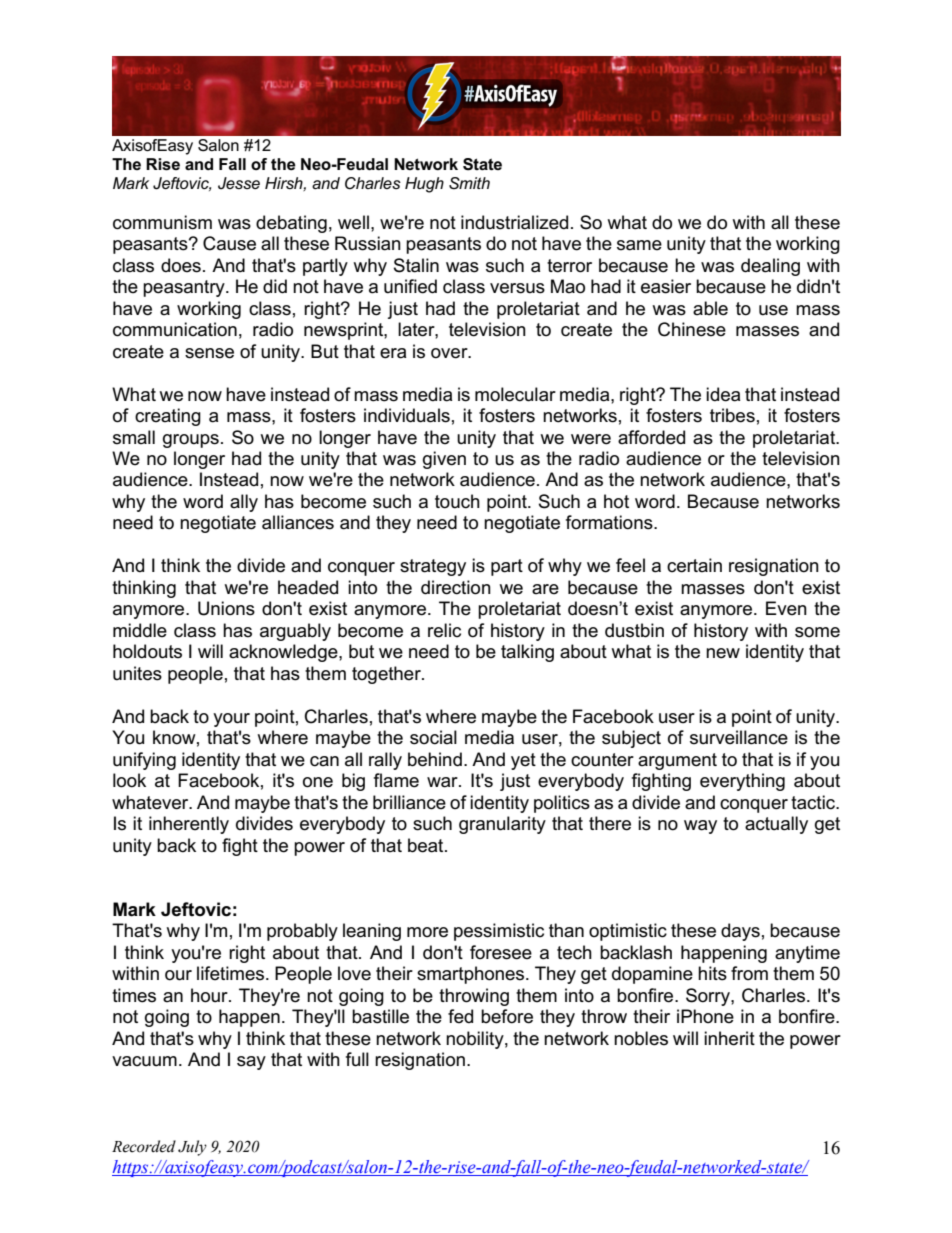 The image size is (952, 1233). I want to click on Jesse, so click(239, 183).
